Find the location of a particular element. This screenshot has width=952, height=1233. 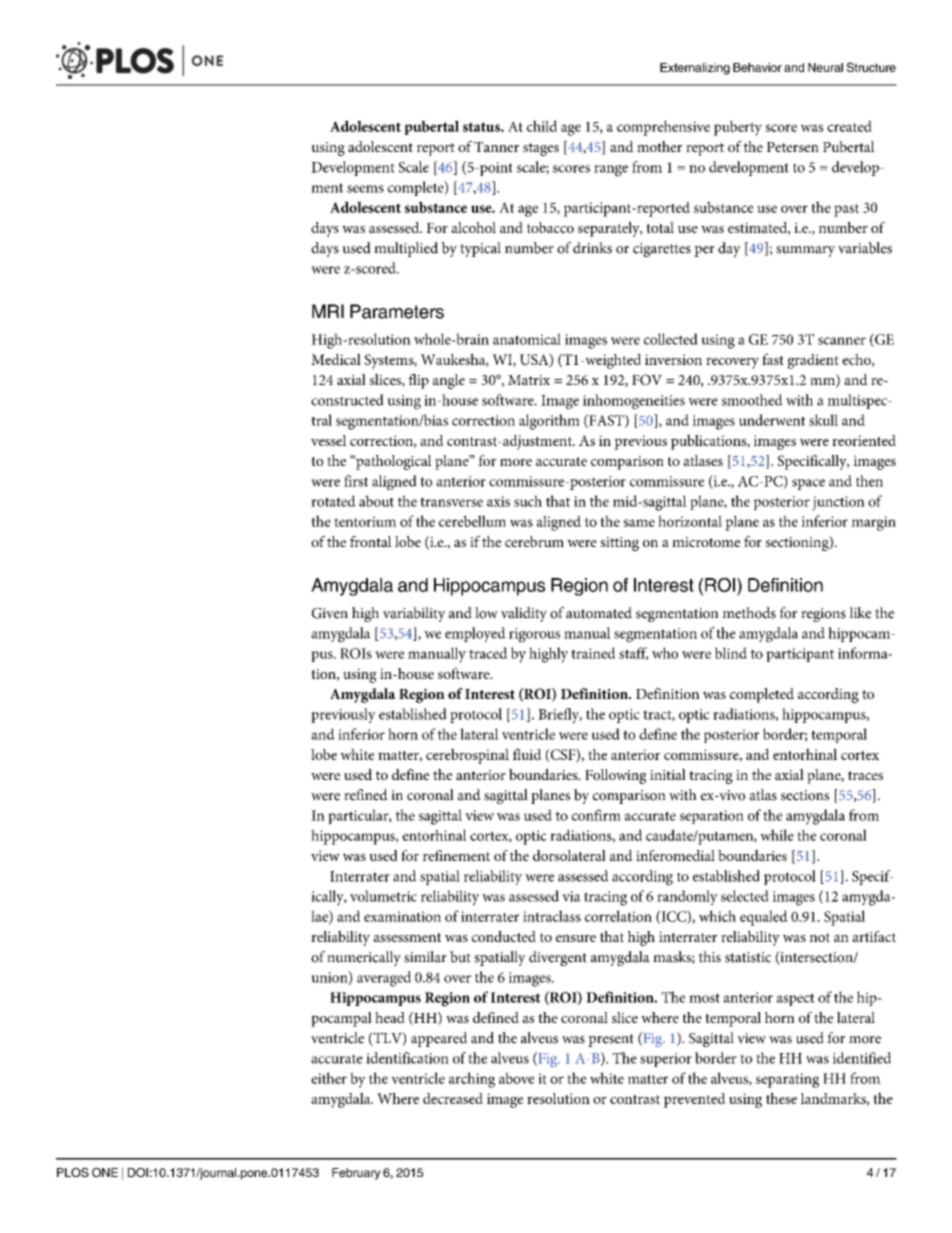

PLOS is located at coordinates (73, 1172).
